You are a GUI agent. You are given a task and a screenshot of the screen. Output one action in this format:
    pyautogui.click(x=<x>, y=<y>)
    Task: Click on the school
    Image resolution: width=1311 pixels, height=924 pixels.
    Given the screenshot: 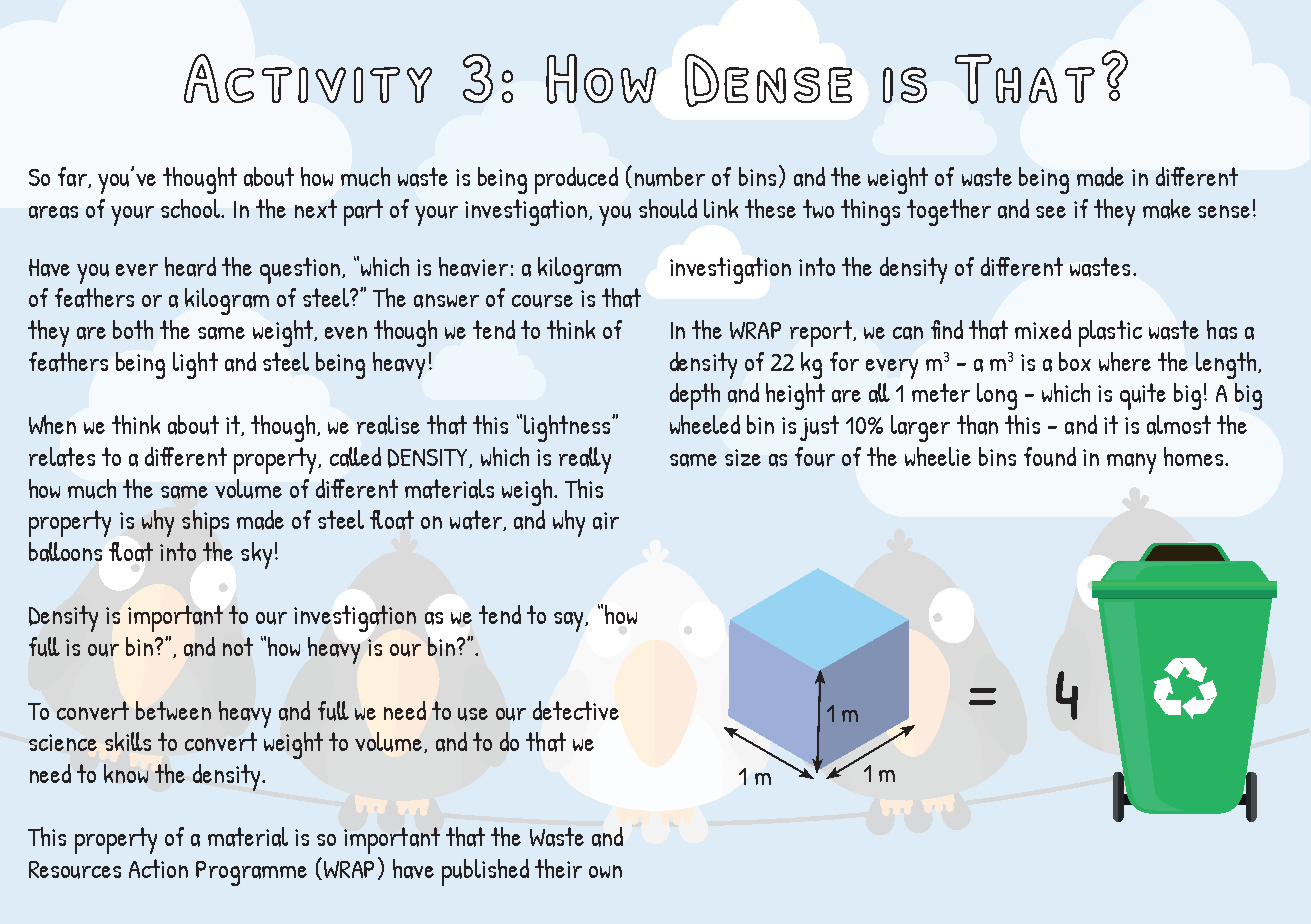 What is the action you would take?
    pyautogui.click(x=192, y=208)
